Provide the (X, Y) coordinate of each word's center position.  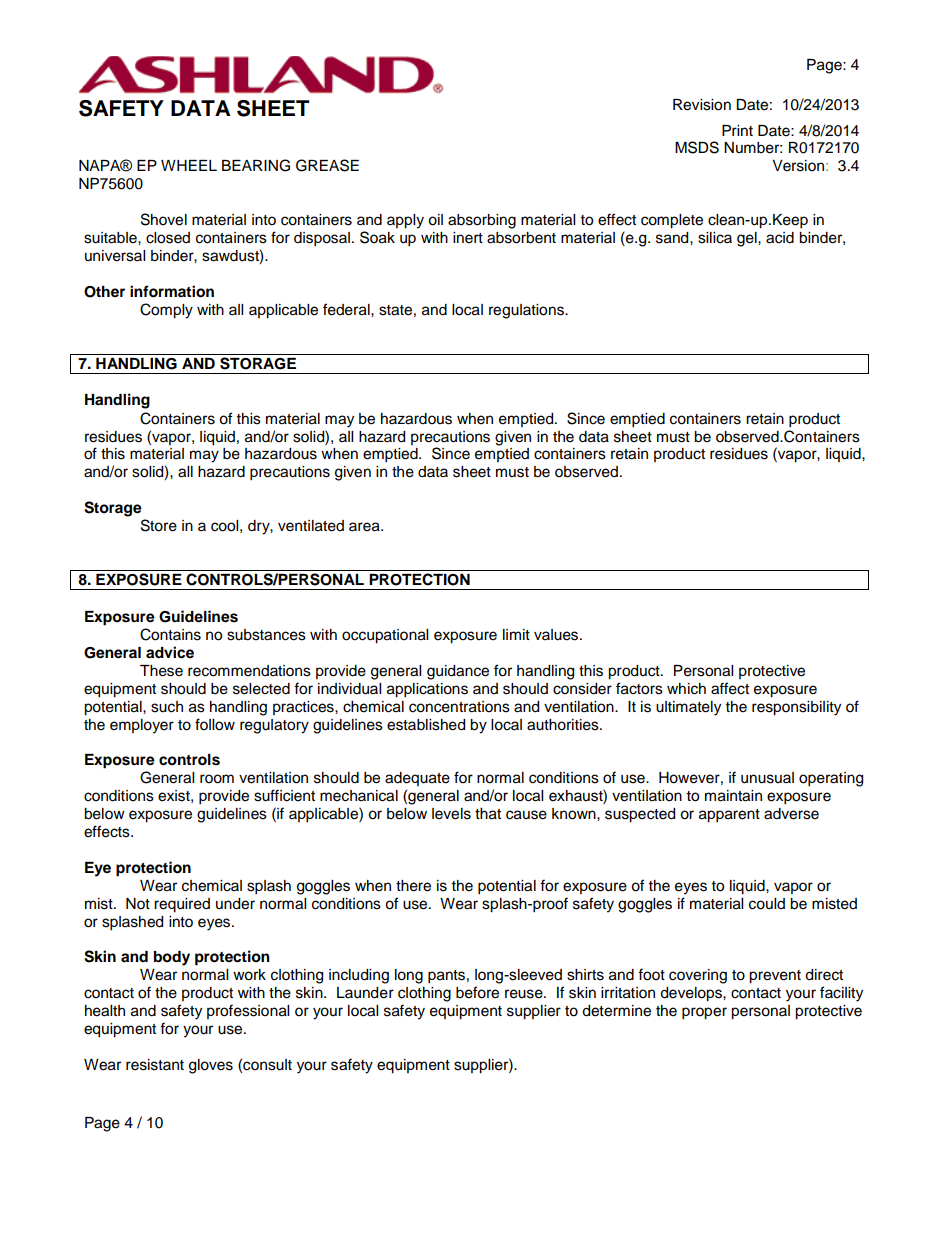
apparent (729, 816)
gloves (211, 1066)
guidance (458, 672)
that (488, 814)
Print (737, 130)
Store (159, 525)
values (557, 635)
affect (730, 688)
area (365, 527)
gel (748, 239)
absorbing (482, 221)
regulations (527, 311)
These (161, 671)
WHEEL (189, 165)
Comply (166, 311)
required (182, 905)
